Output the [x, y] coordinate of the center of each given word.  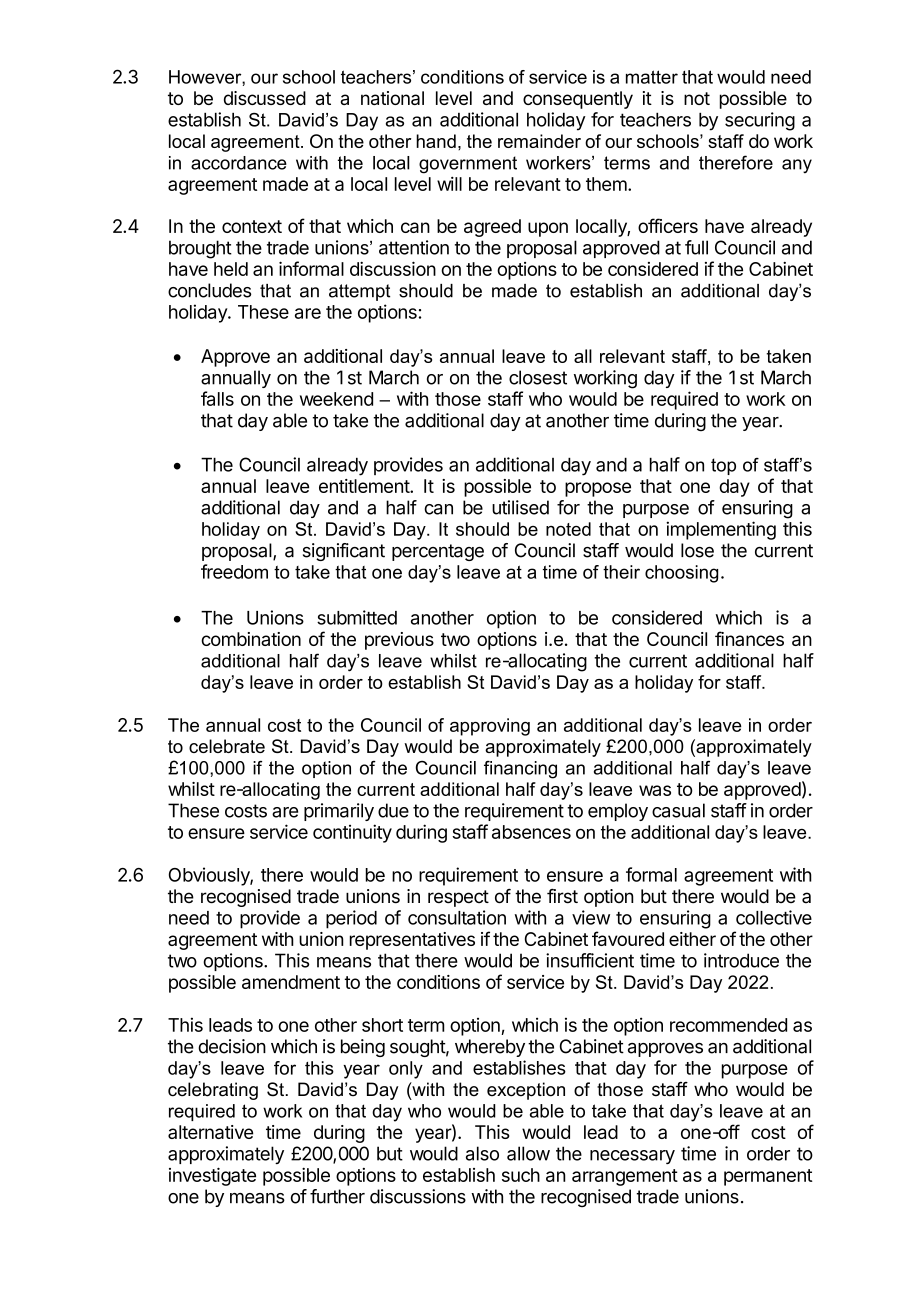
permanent [768, 1177]
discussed [265, 98]
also [482, 1153]
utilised [520, 507]
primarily [339, 812]
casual [678, 810]
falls [217, 398]
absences [531, 832]
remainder [539, 141]
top [723, 466]
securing [760, 121]
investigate [212, 1176]
